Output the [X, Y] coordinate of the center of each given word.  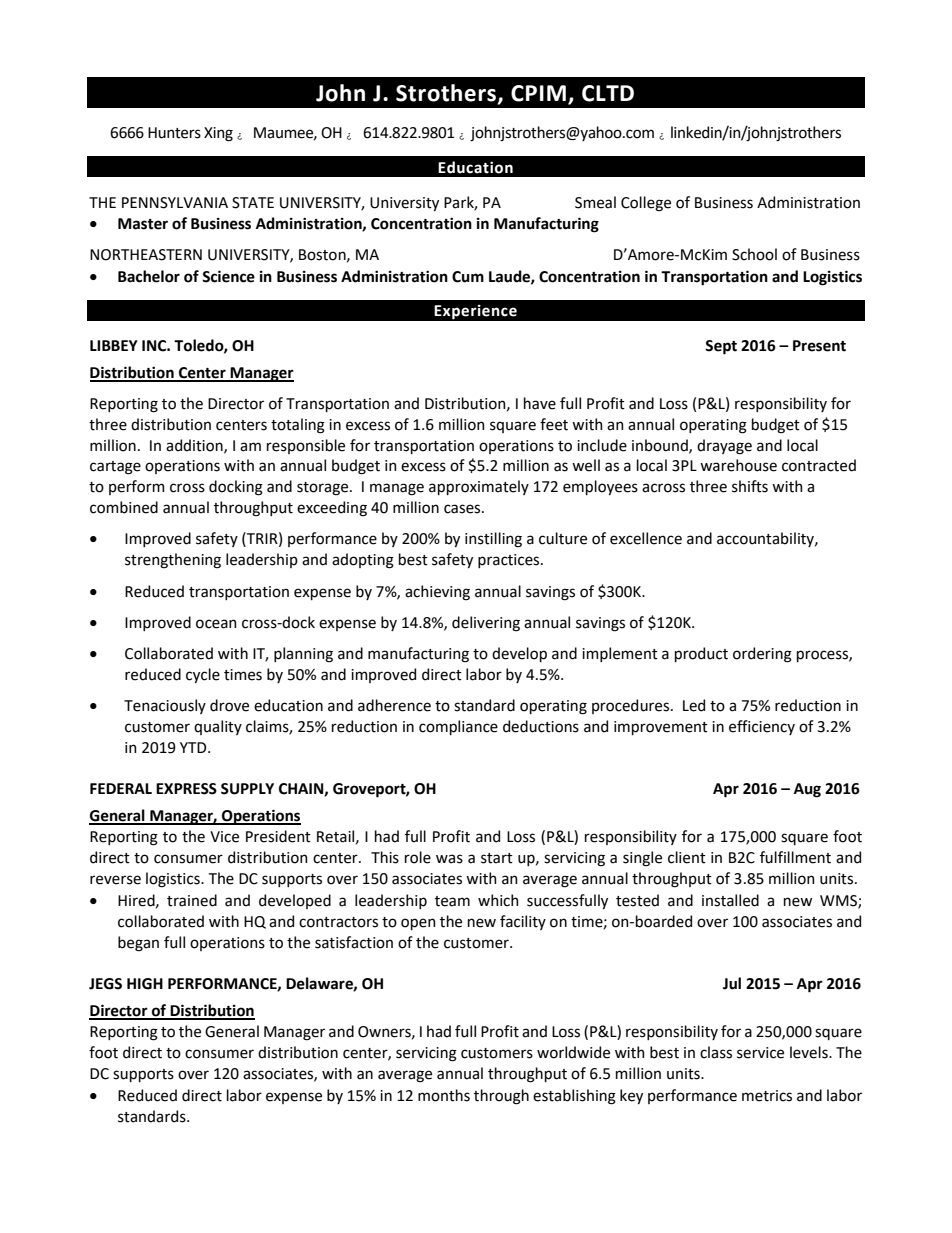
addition [195, 446]
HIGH [145, 984]
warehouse [738, 465]
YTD [194, 747]
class [716, 1052]
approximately [479, 487]
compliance [458, 727]
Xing [218, 134]
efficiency [762, 727]
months [444, 1095]
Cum [468, 277]
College [646, 204]
